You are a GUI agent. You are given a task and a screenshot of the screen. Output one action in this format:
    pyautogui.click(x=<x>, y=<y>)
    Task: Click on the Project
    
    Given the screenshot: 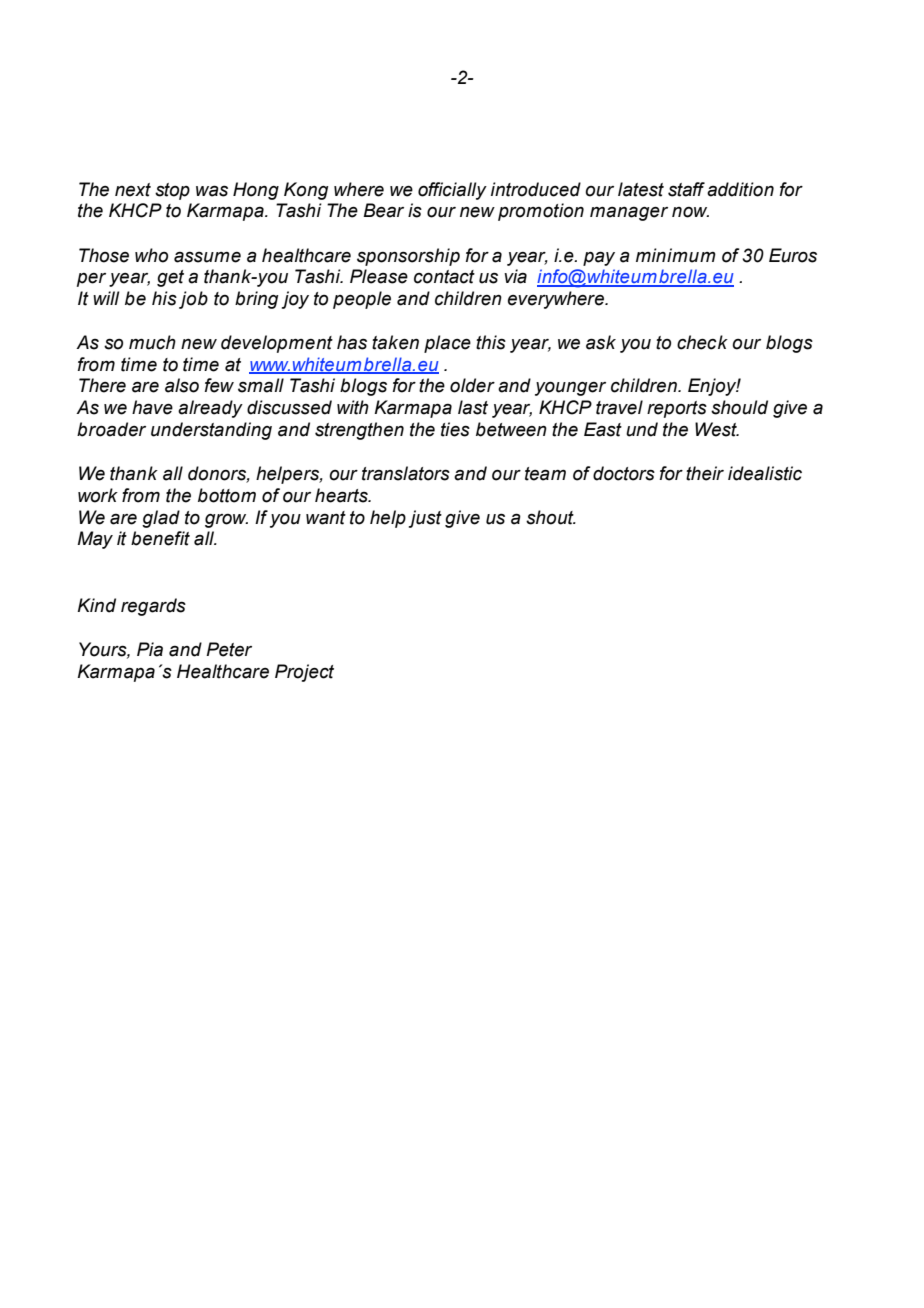 What is the action you would take?
    pyautogui.click(x=304, y=673)
